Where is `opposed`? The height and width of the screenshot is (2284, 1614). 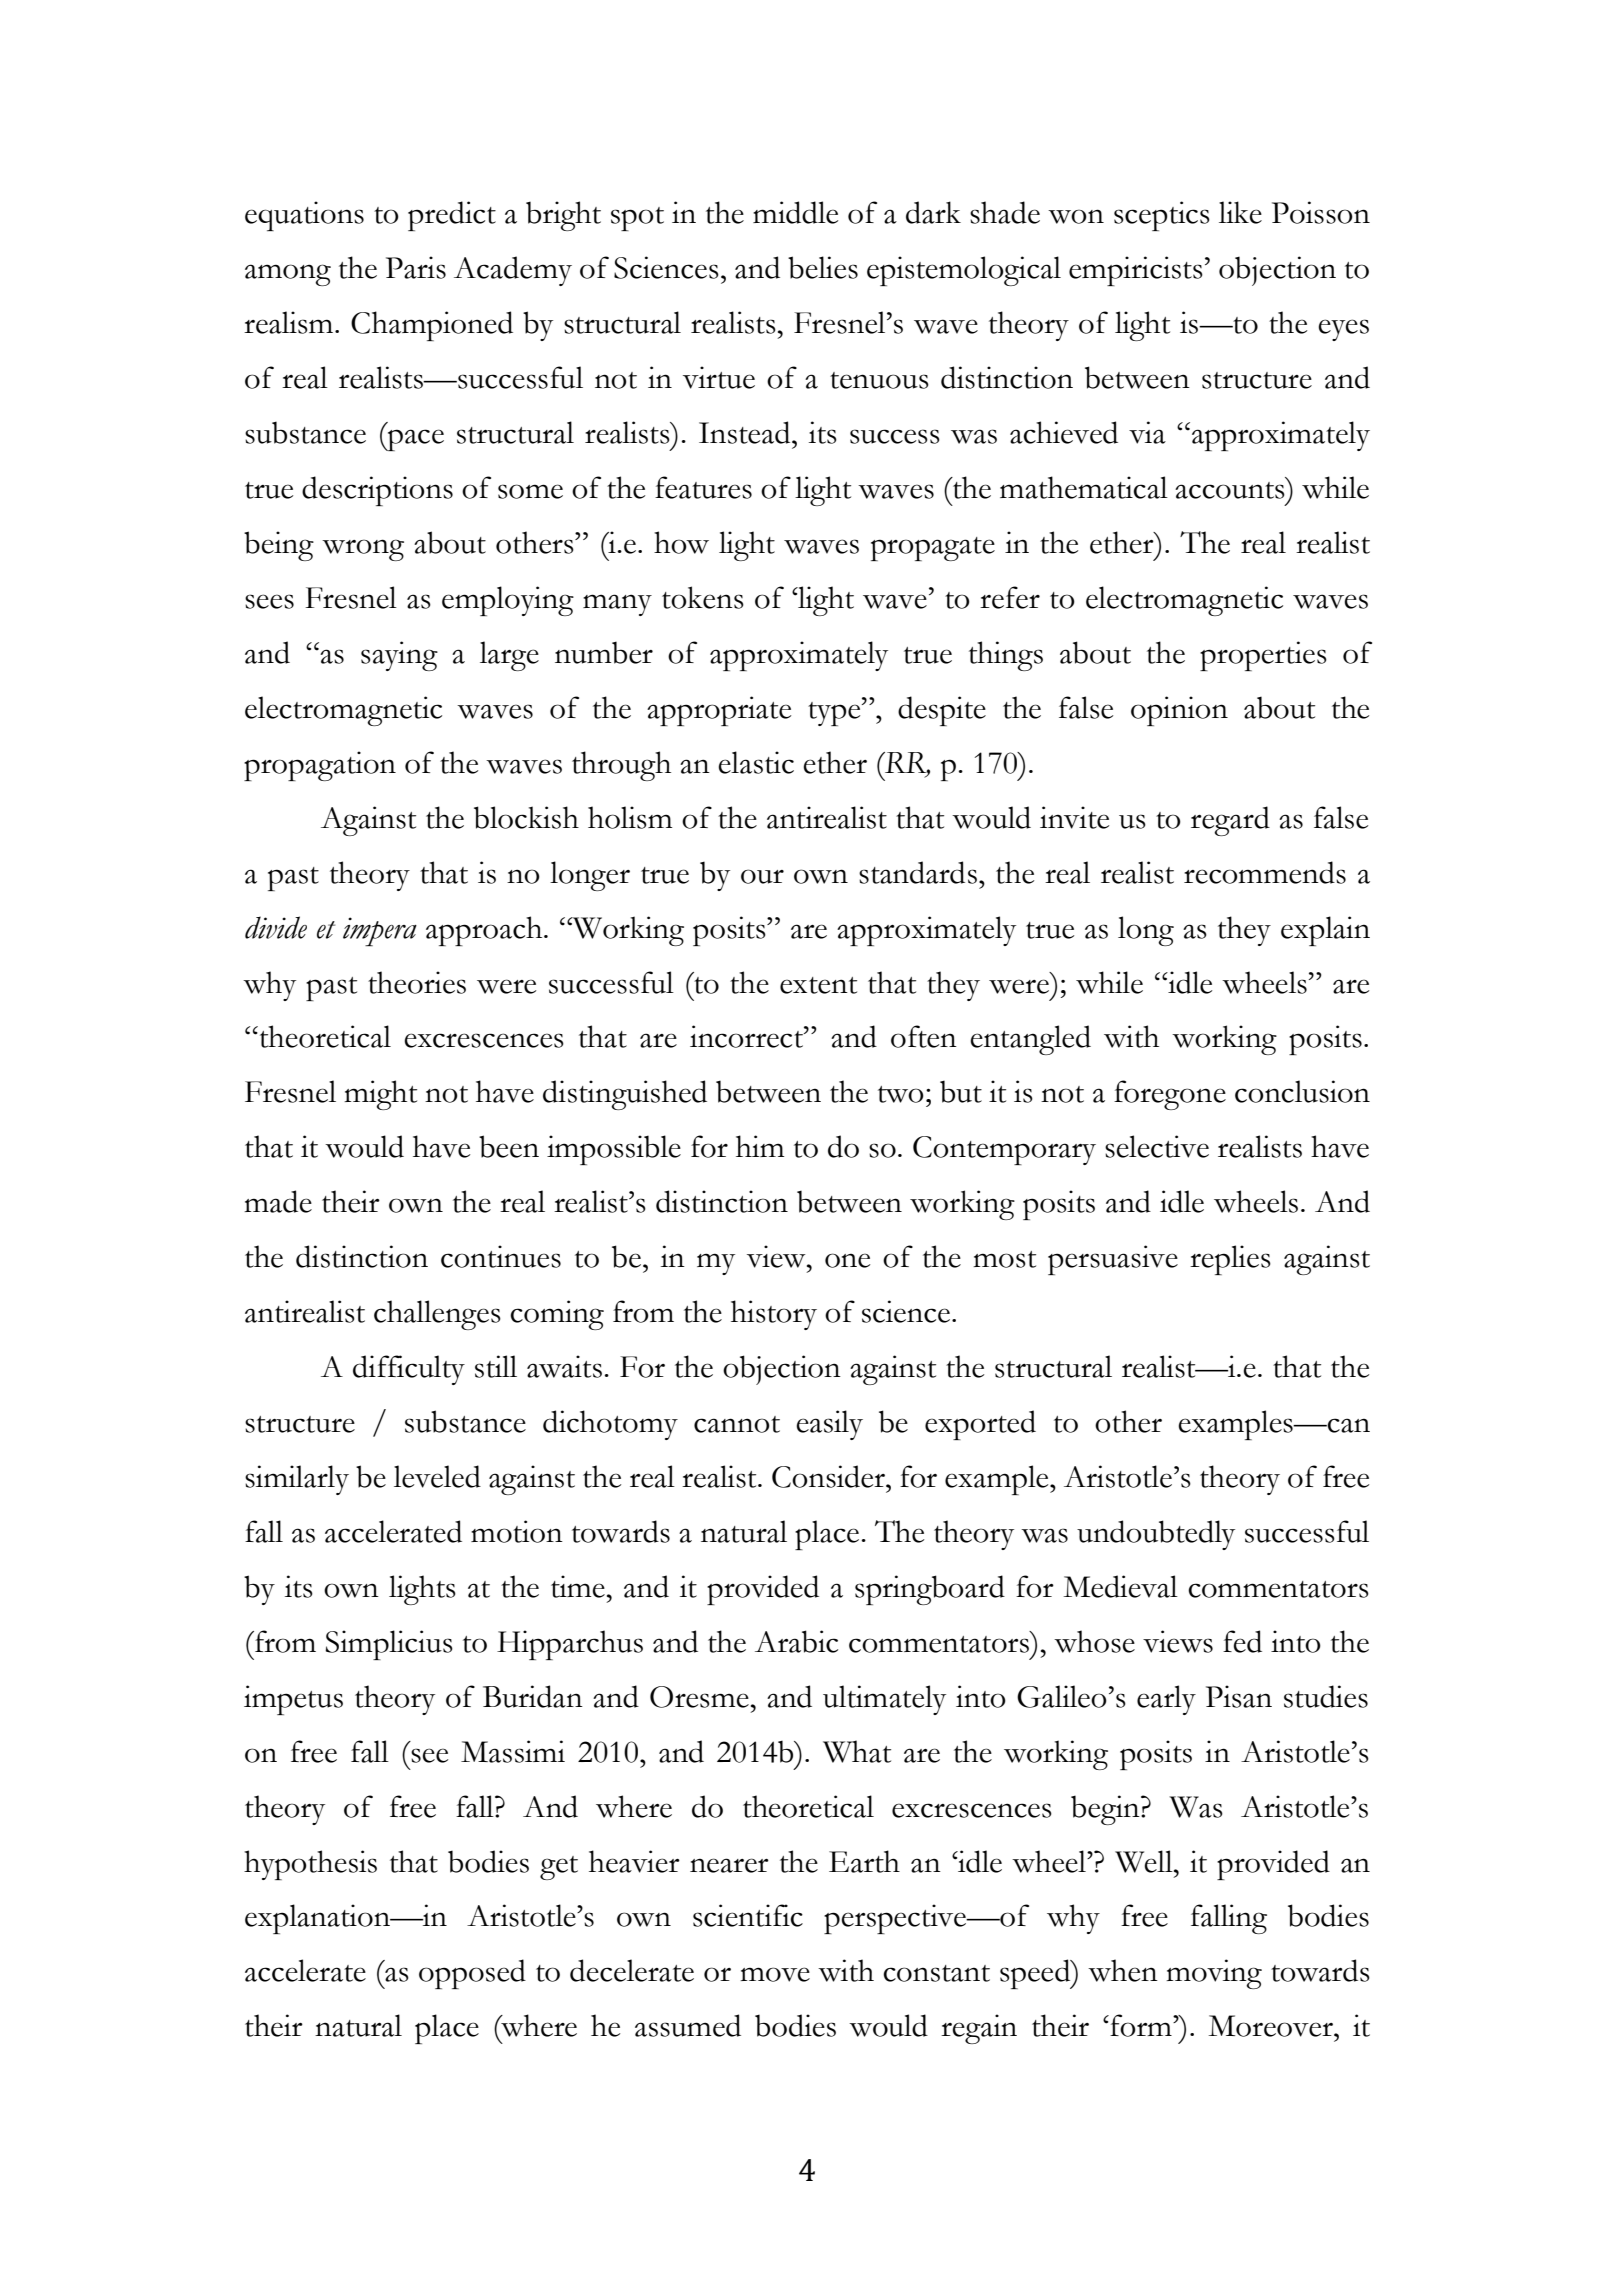 opposed is located at coordinates (472, 1974).
